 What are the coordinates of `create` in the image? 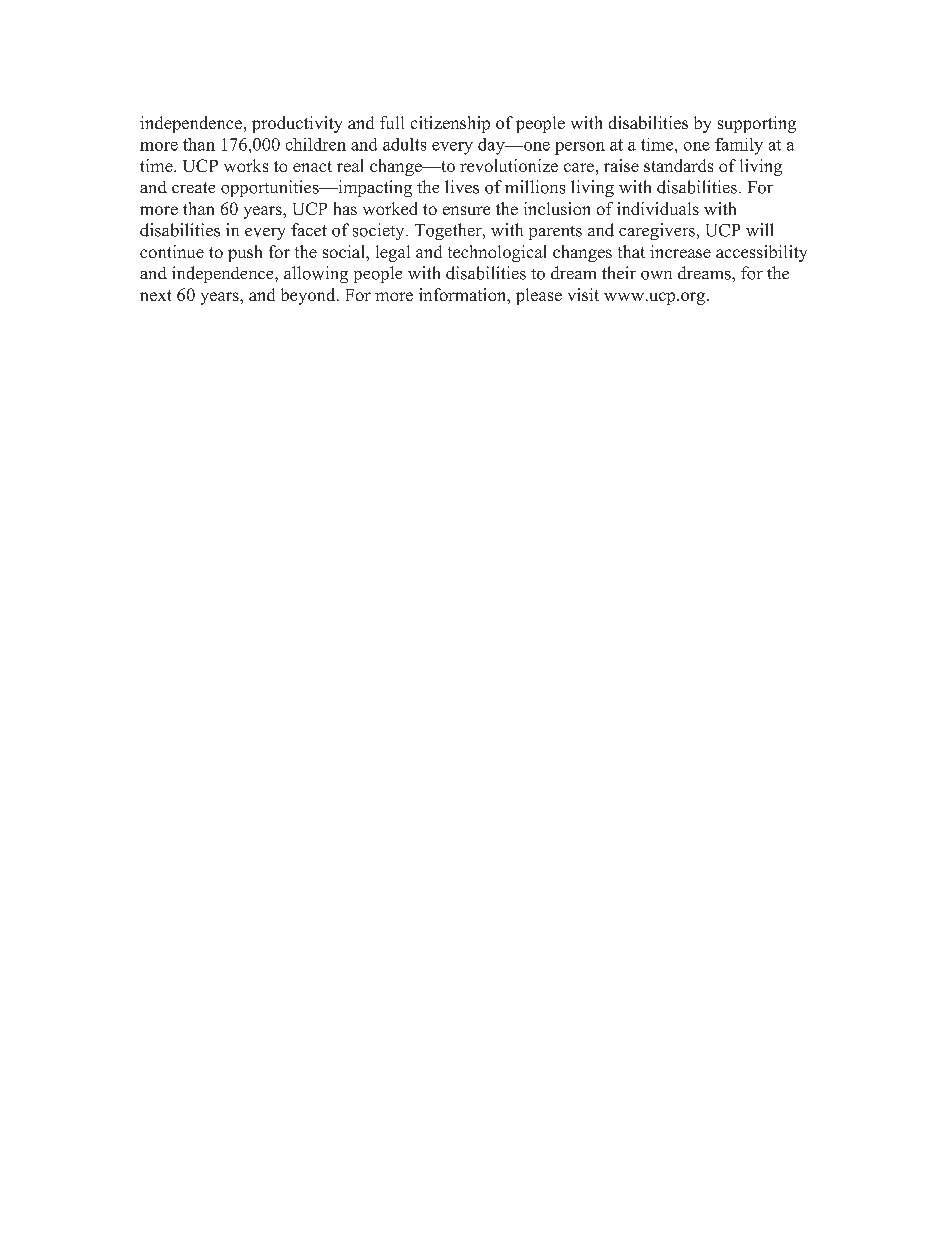 It's located at (193, 187).
